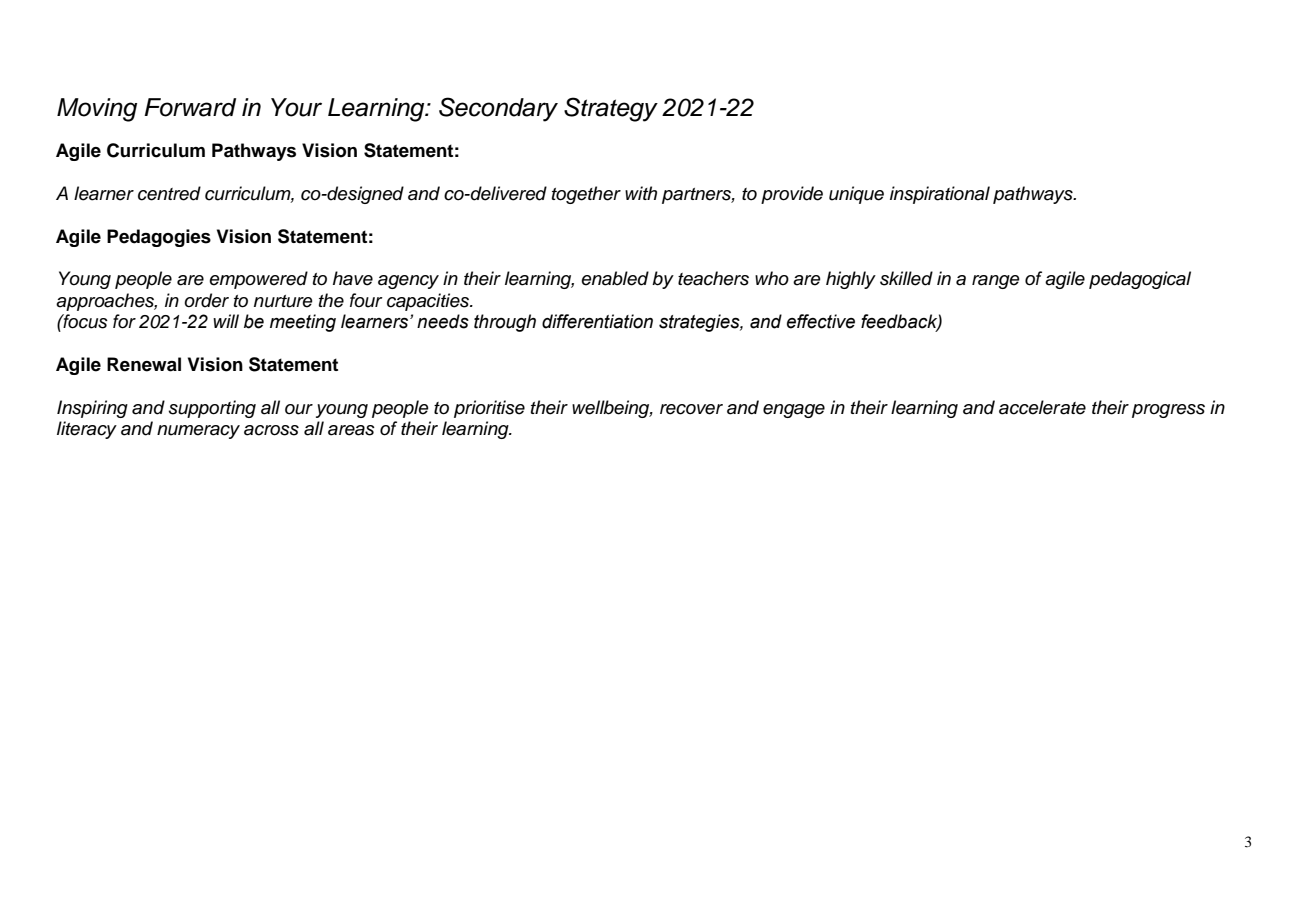  I want to click on effective, so click(821, 321).
